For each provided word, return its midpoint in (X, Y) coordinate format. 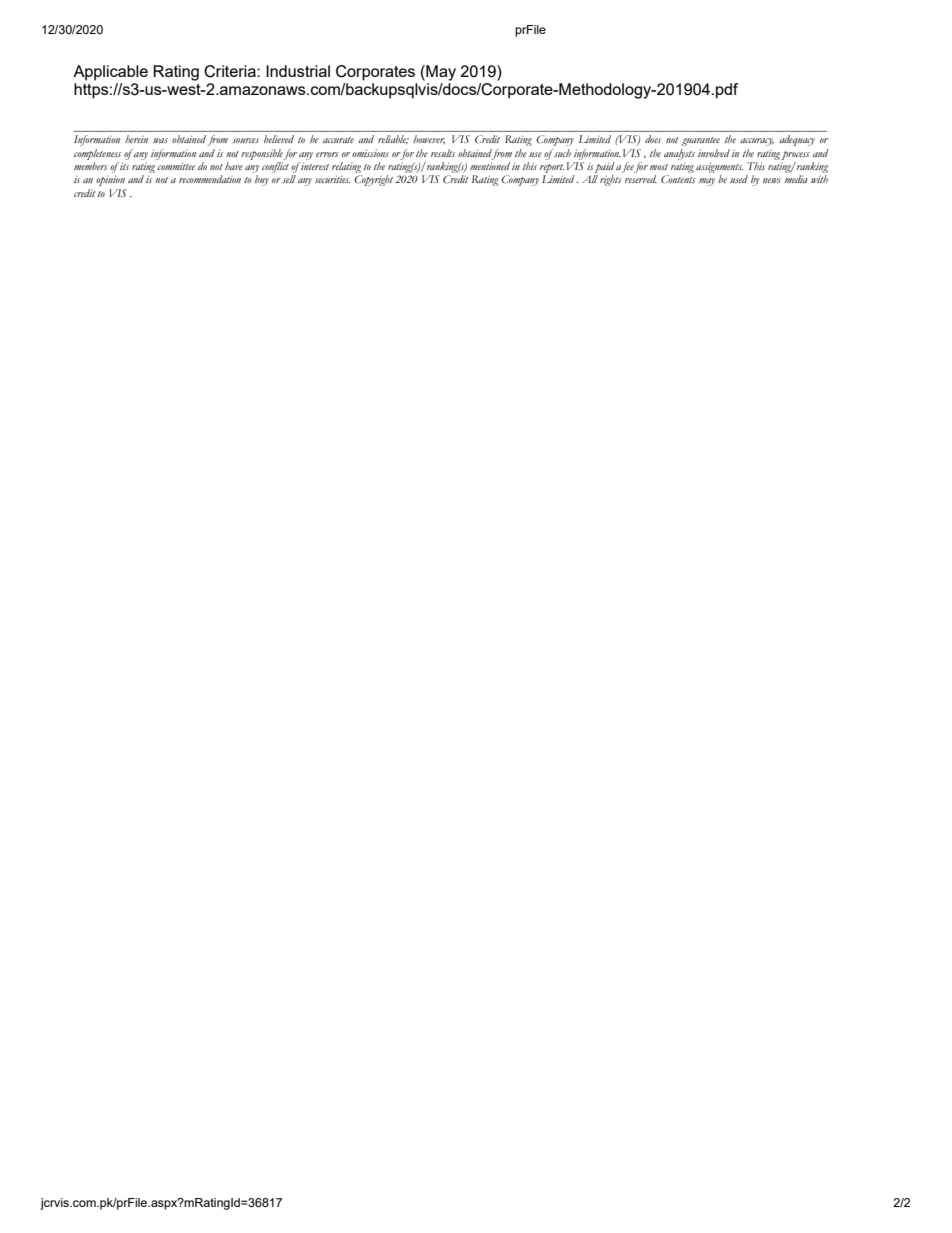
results (443, 153)
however (429, 140)
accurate (338, 140)
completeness (97, 154)
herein (136, 139)
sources (245, 140)
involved (714, 153)
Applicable (110, 73)
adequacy (797, 140)
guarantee (700, 141)
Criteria (231, 71)
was (160, 140)
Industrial (298, 71)
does (653, 139)
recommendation (210, 179)
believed (279, 139)
